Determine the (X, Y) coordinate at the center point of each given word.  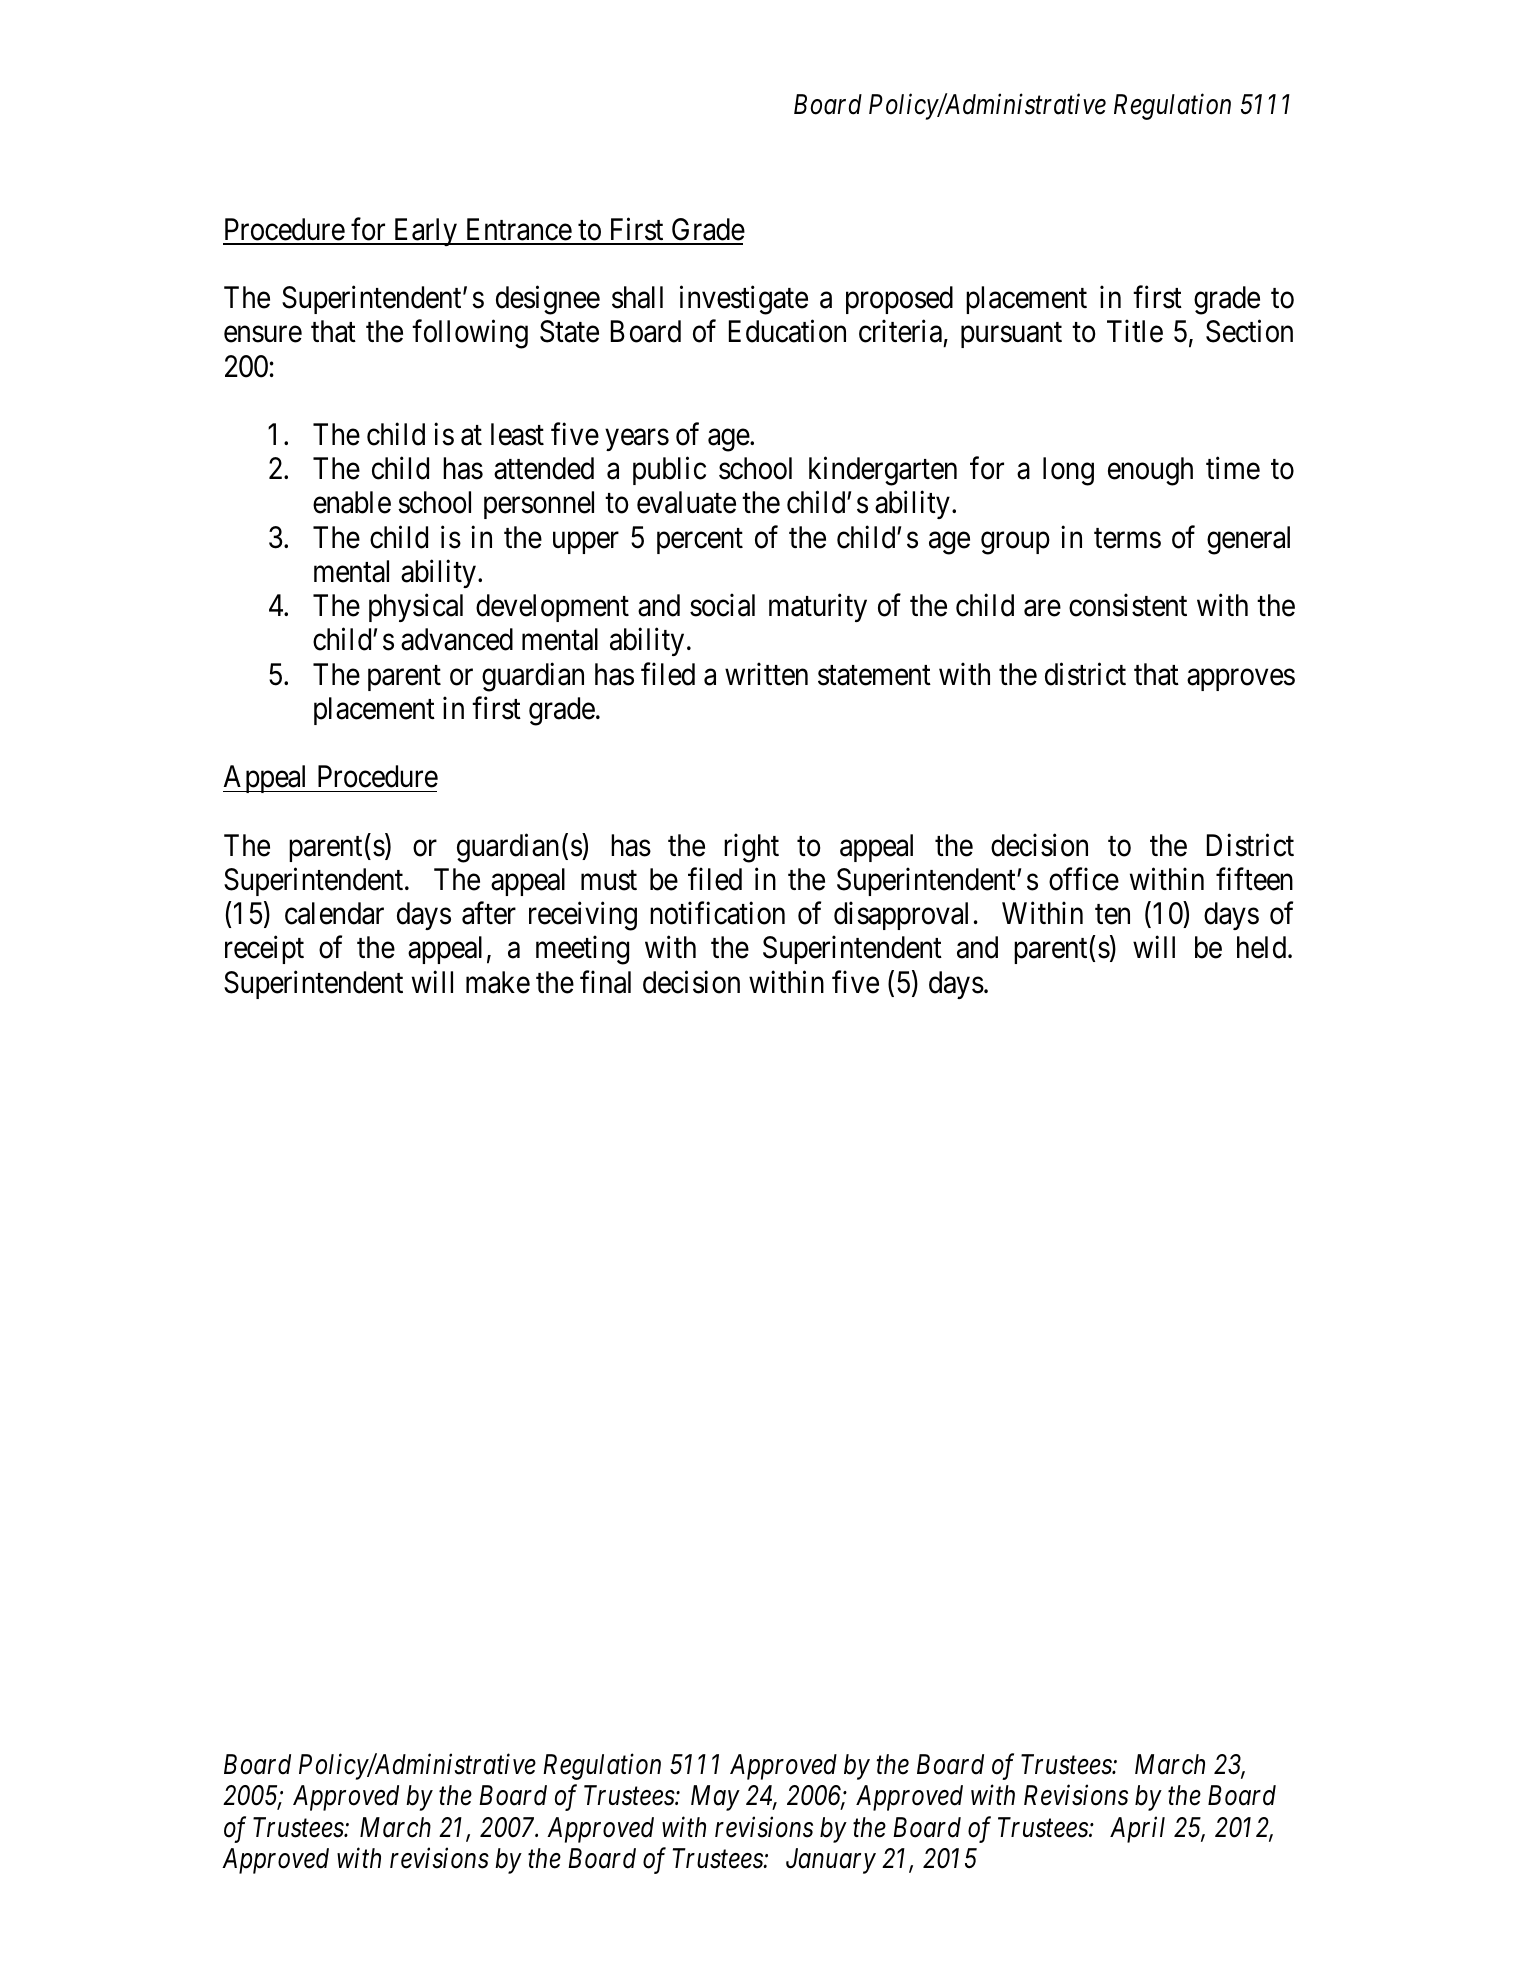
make (498, 982)
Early (425, 232)
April (1137, 1829)
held (1263, 947)
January (831, 1861)
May (715, 1798)
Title (1135, 331)
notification (717, 913)
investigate (744, 300)
